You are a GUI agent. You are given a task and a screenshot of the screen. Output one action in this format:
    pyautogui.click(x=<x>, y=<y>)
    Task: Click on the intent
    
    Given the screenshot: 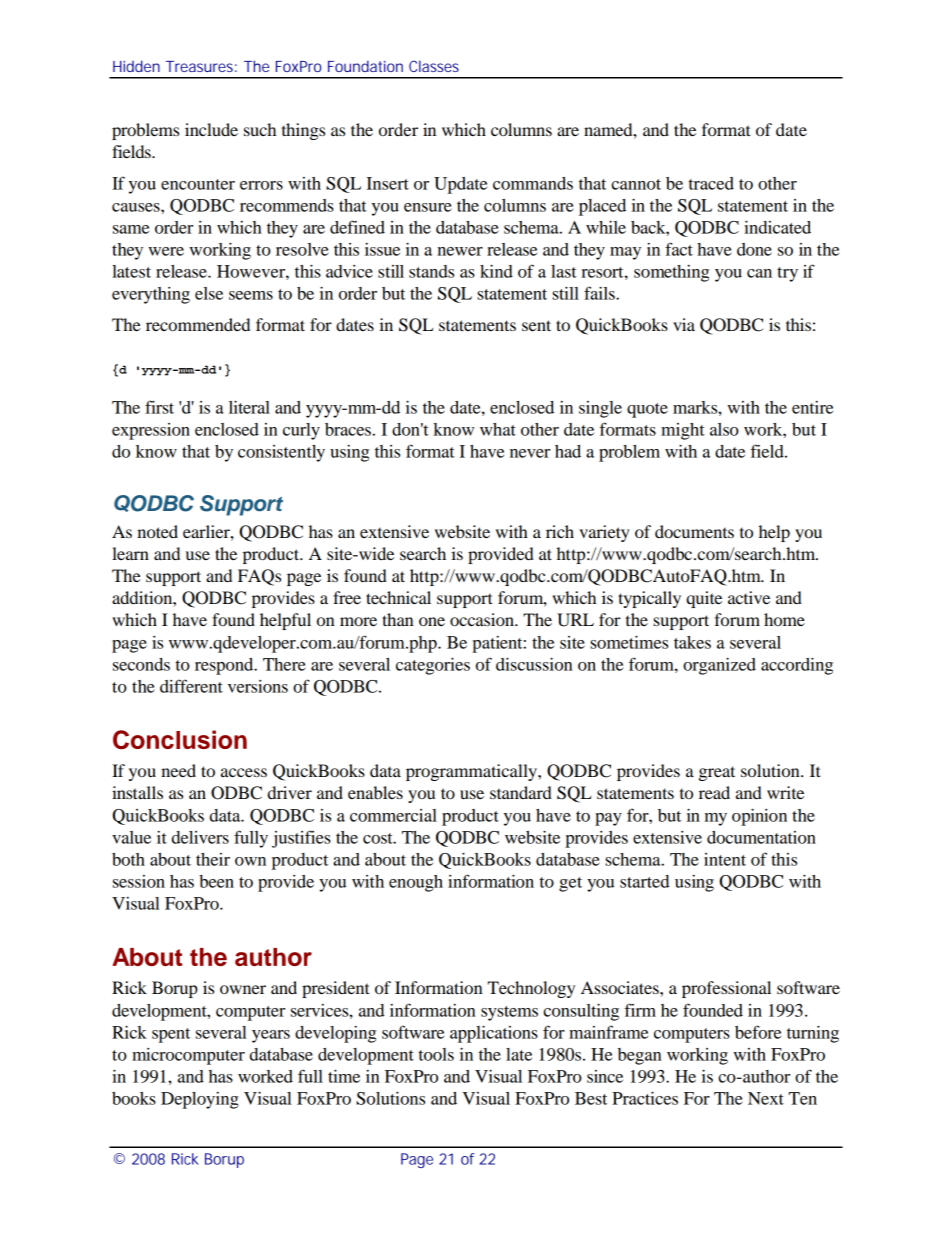 What is the action you would take?
    pyautogui.click(x=725, y=859)
